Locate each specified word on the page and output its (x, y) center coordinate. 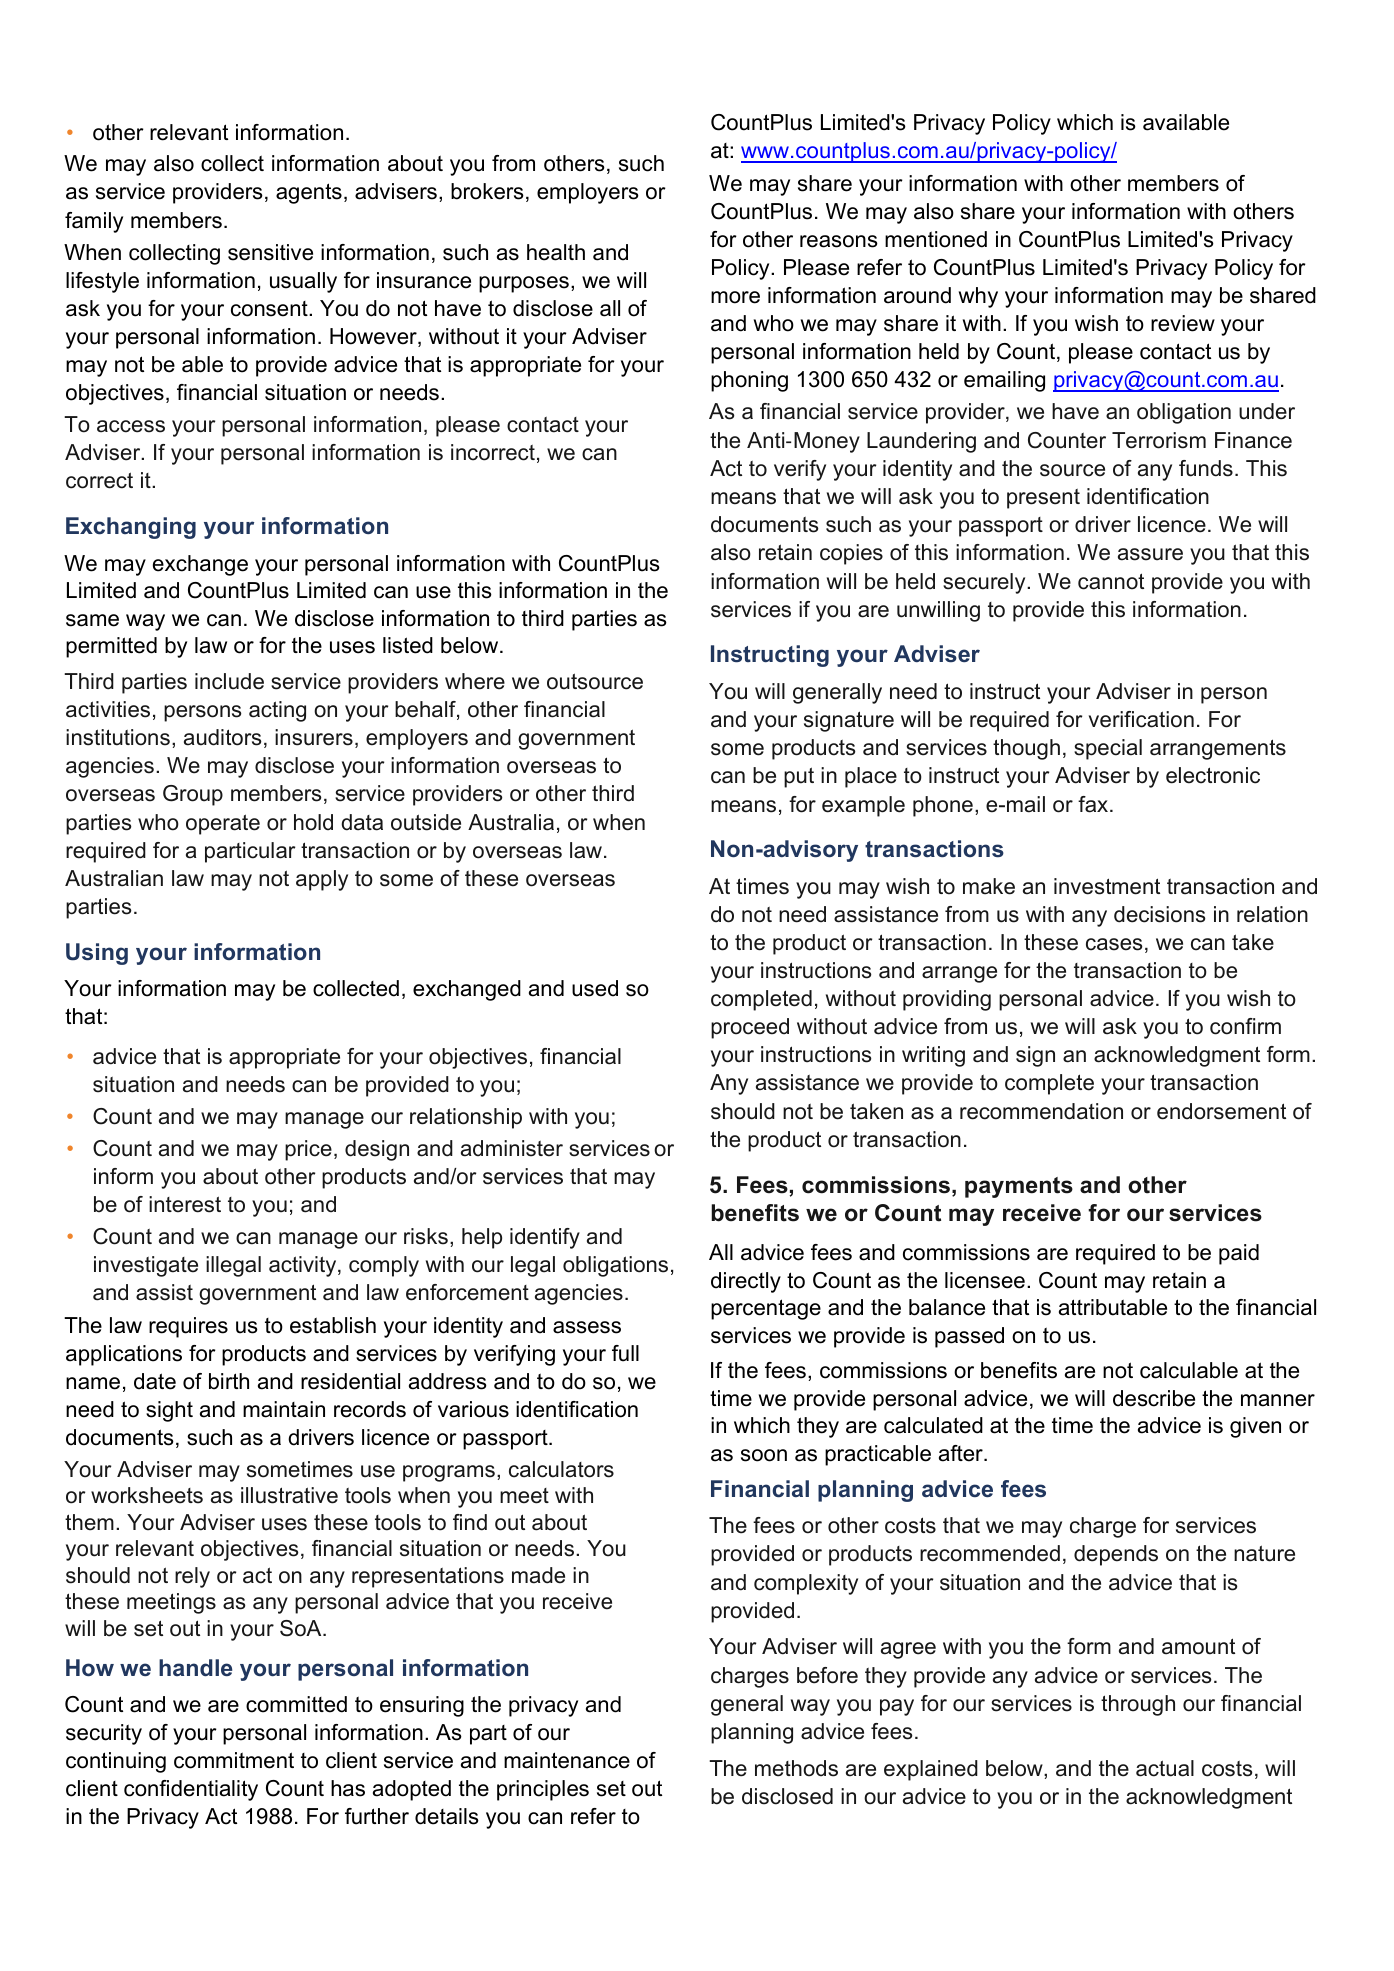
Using (97, 954)
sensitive (270, 252)
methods (796, 1768)
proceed (750, 1028)
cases (1114, 944)
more (735, 297)
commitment (234, 1760)
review (1183, 323)
